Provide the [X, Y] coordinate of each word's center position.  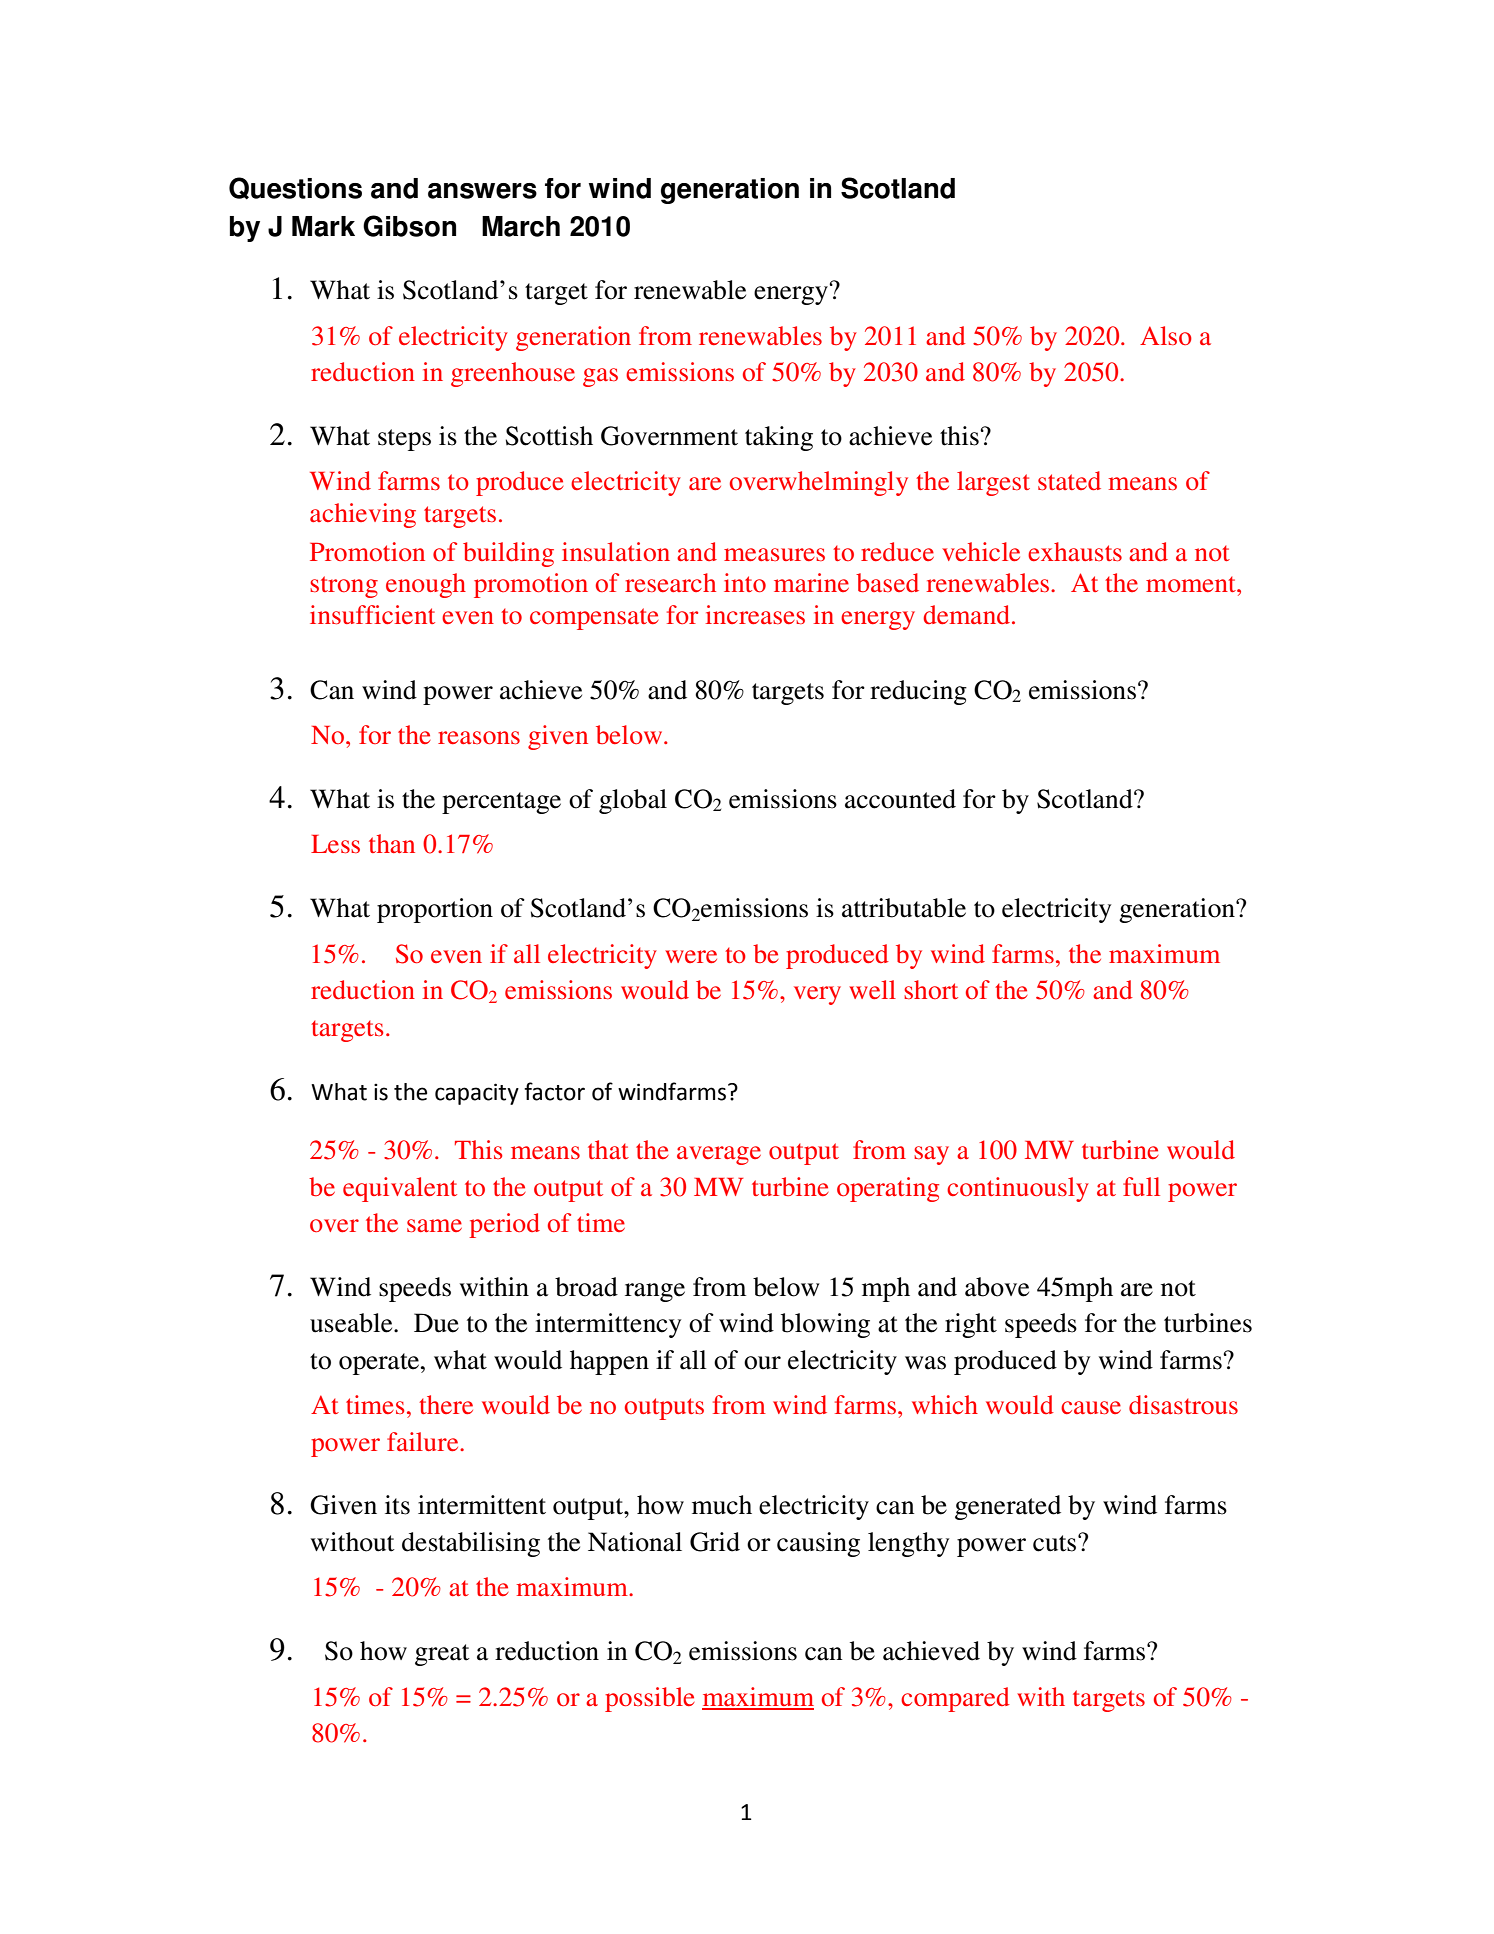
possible [650, 1699]
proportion [435, 910]
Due [436, 1323]
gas [600, 377]
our [762, 1363]
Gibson [409, 226]
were [691, 956]
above [997, 1287]
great [442, 1655]
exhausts [1075, 551]
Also [1166, 335]
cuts [1056, 1543]
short [931, 989]
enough [426, 585]
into [745, 582]
